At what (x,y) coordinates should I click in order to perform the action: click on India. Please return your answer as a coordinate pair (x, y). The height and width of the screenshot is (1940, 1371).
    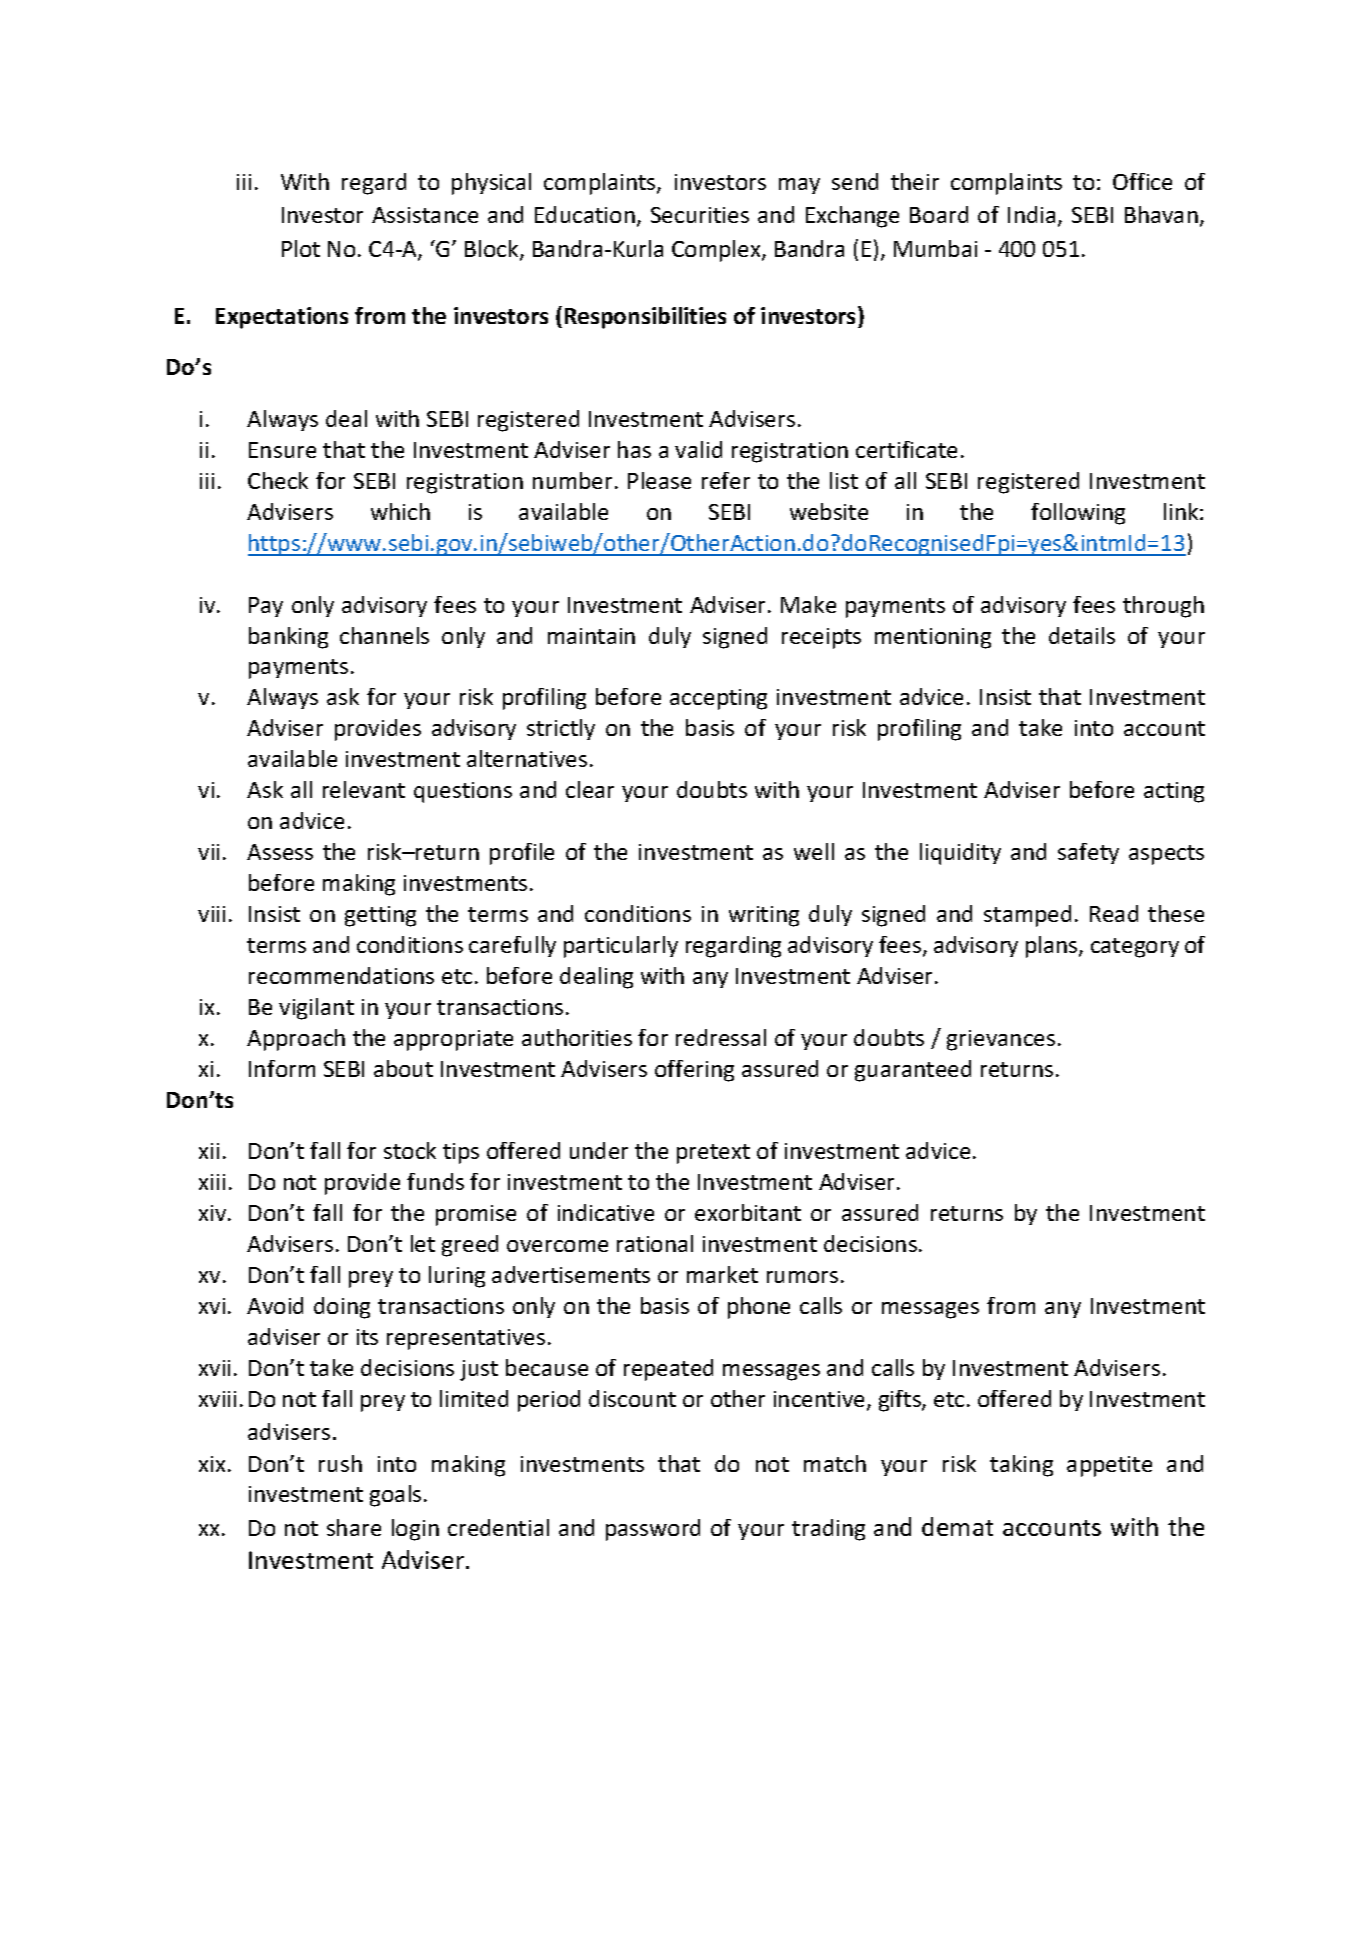
    Looking at the image, I should click on (1031, 214).
